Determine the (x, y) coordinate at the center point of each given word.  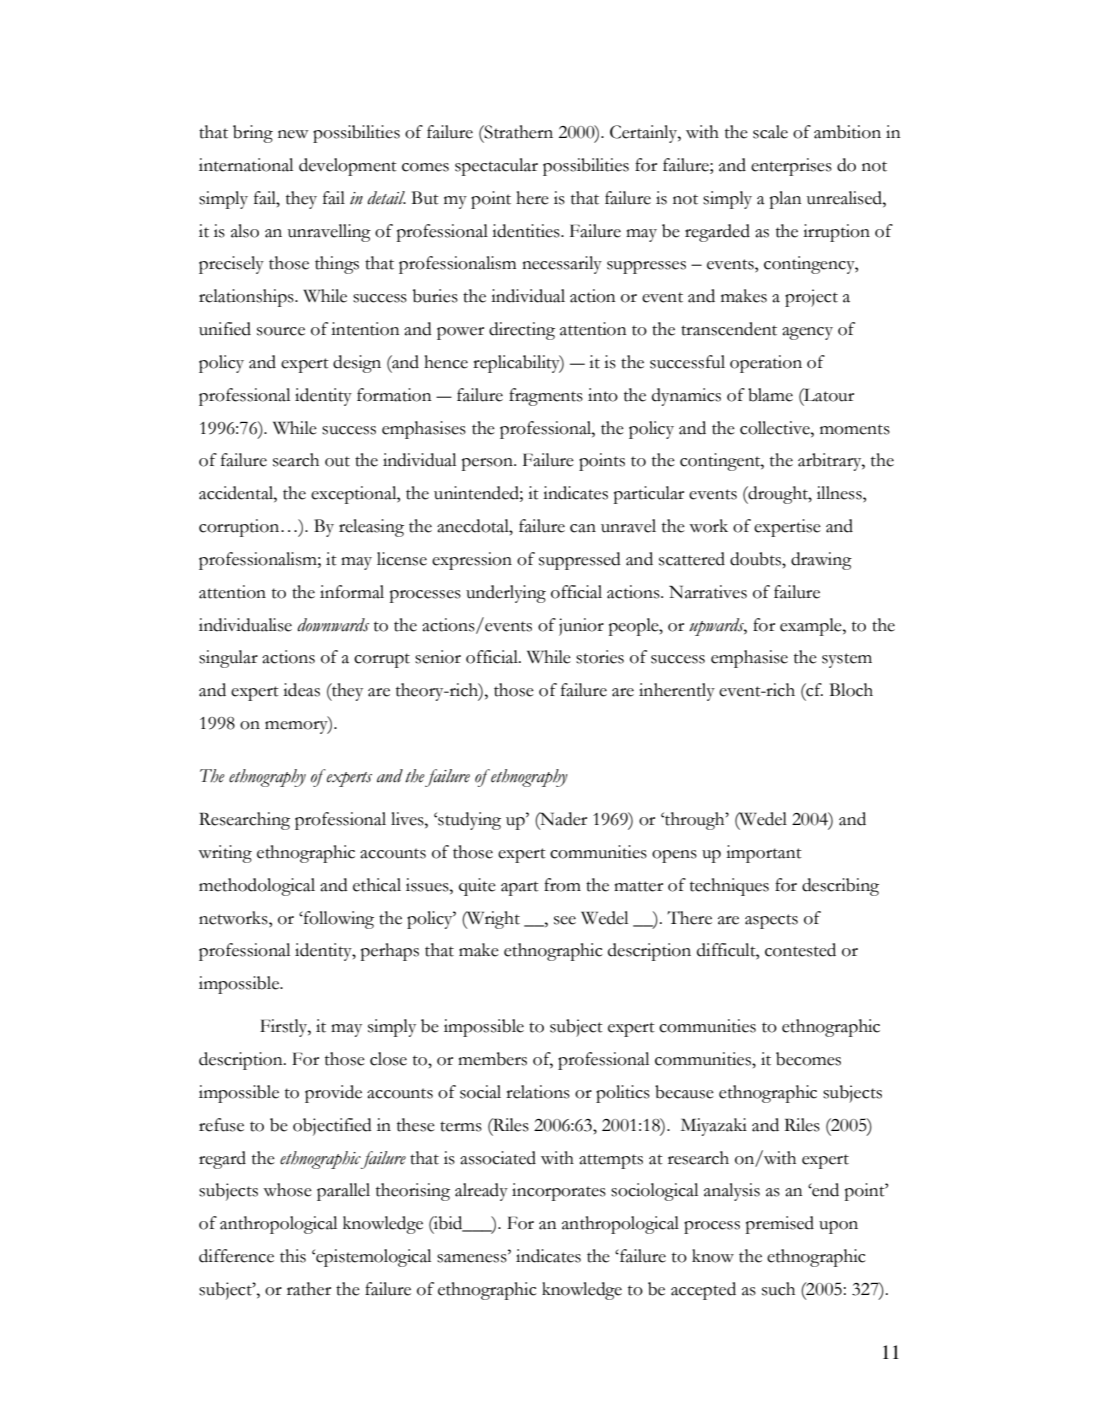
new (293, 134)
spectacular (496, 167)
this (293, 1256)
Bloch (851, 690)
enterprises (791, 167)
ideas (301, 690)
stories (600, 657)
